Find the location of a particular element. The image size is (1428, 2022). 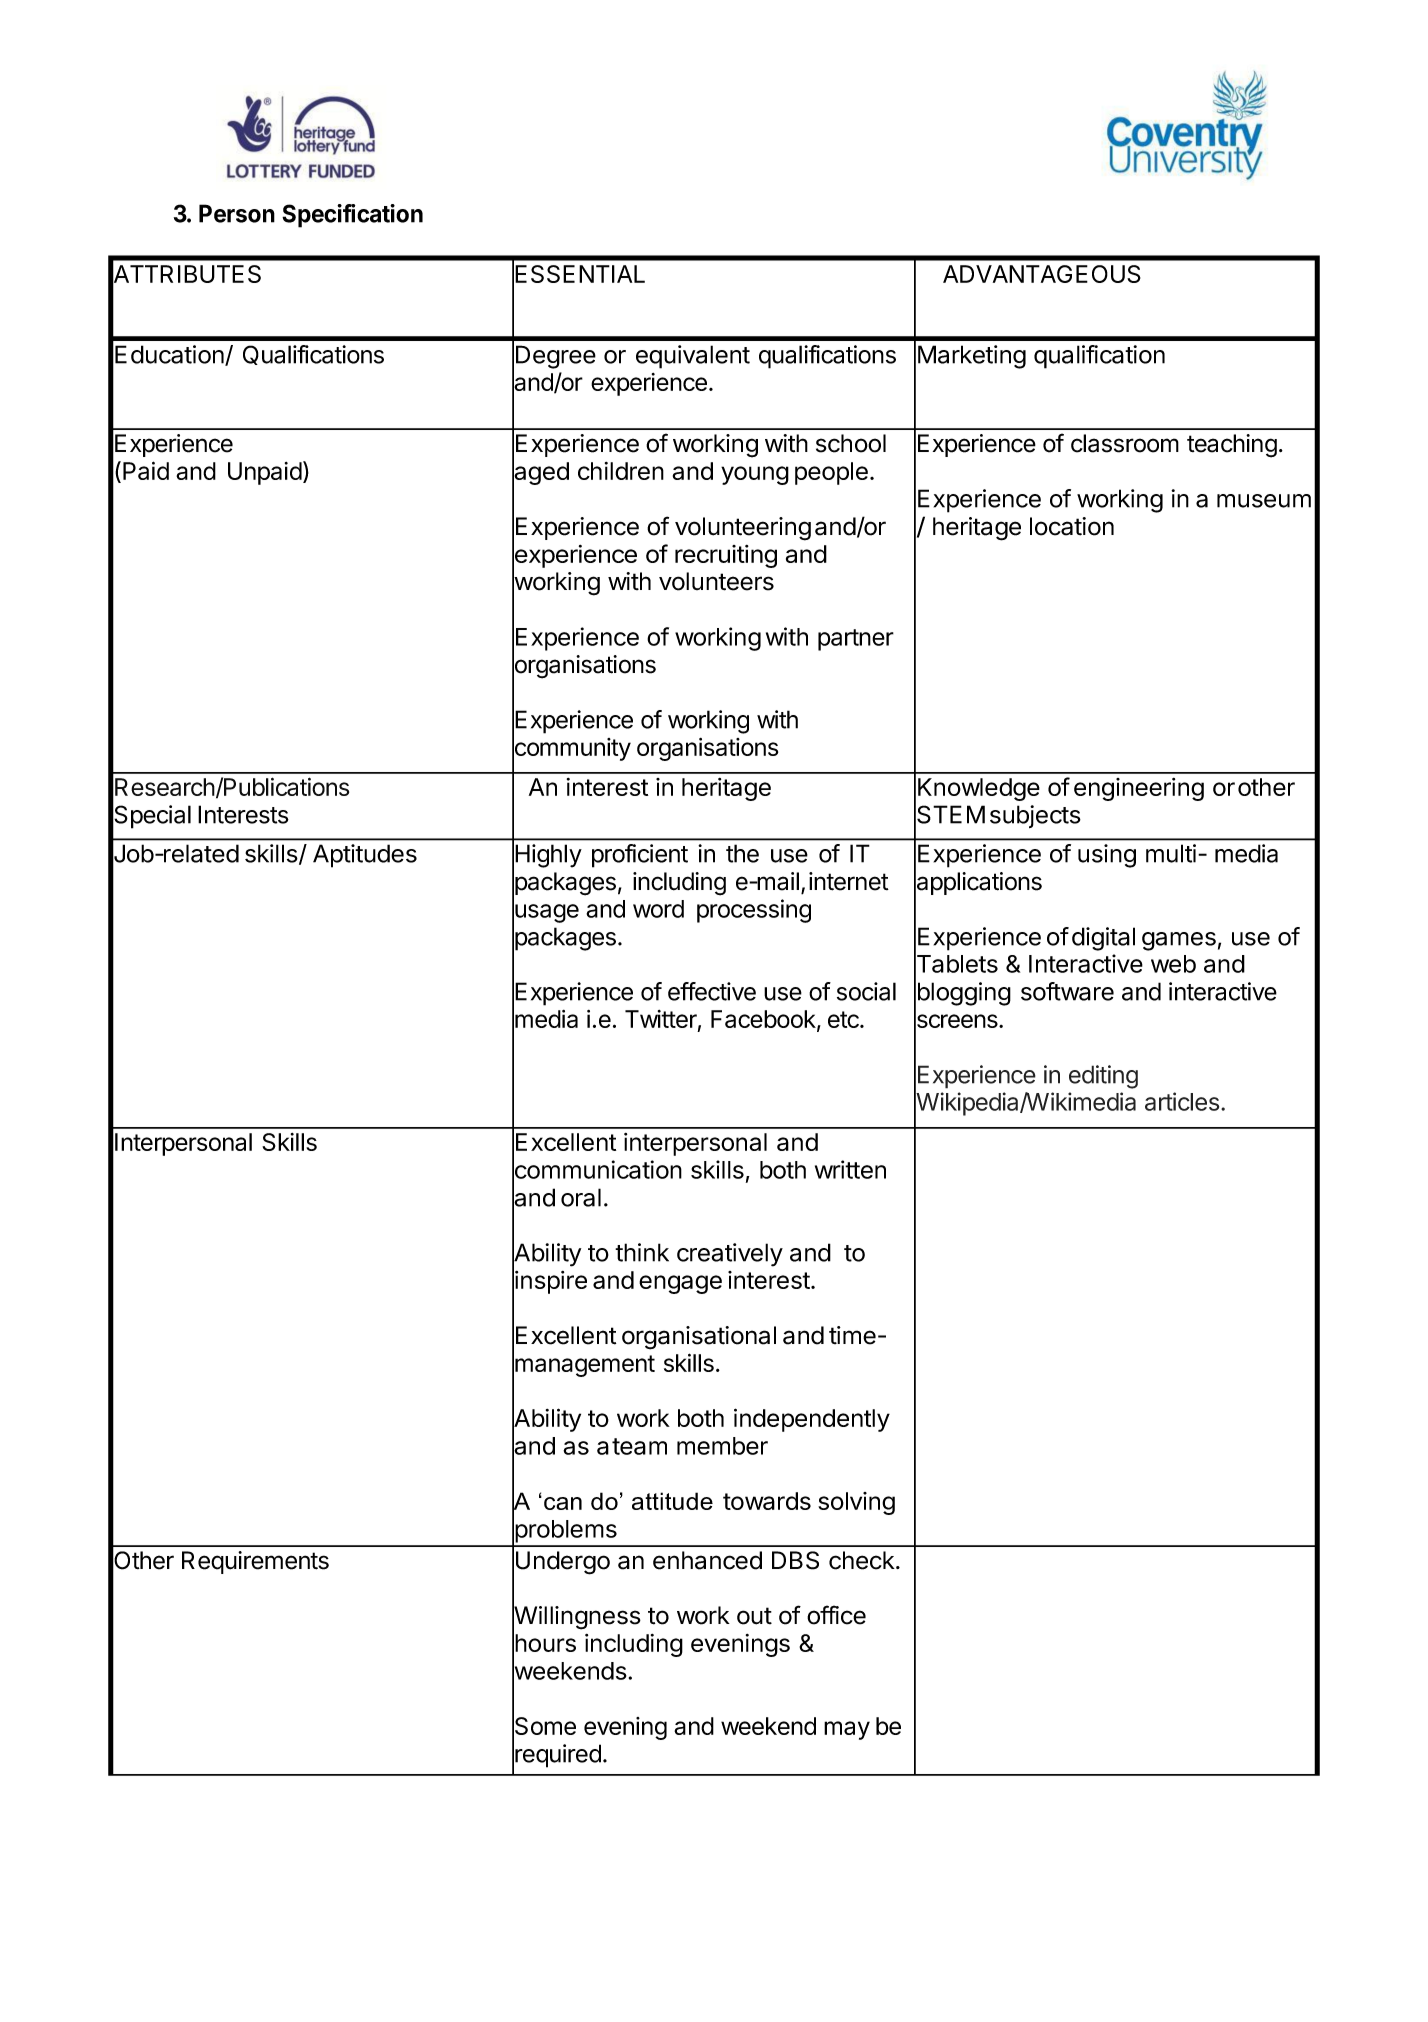

oral is located at coordinates (581, 1197).
